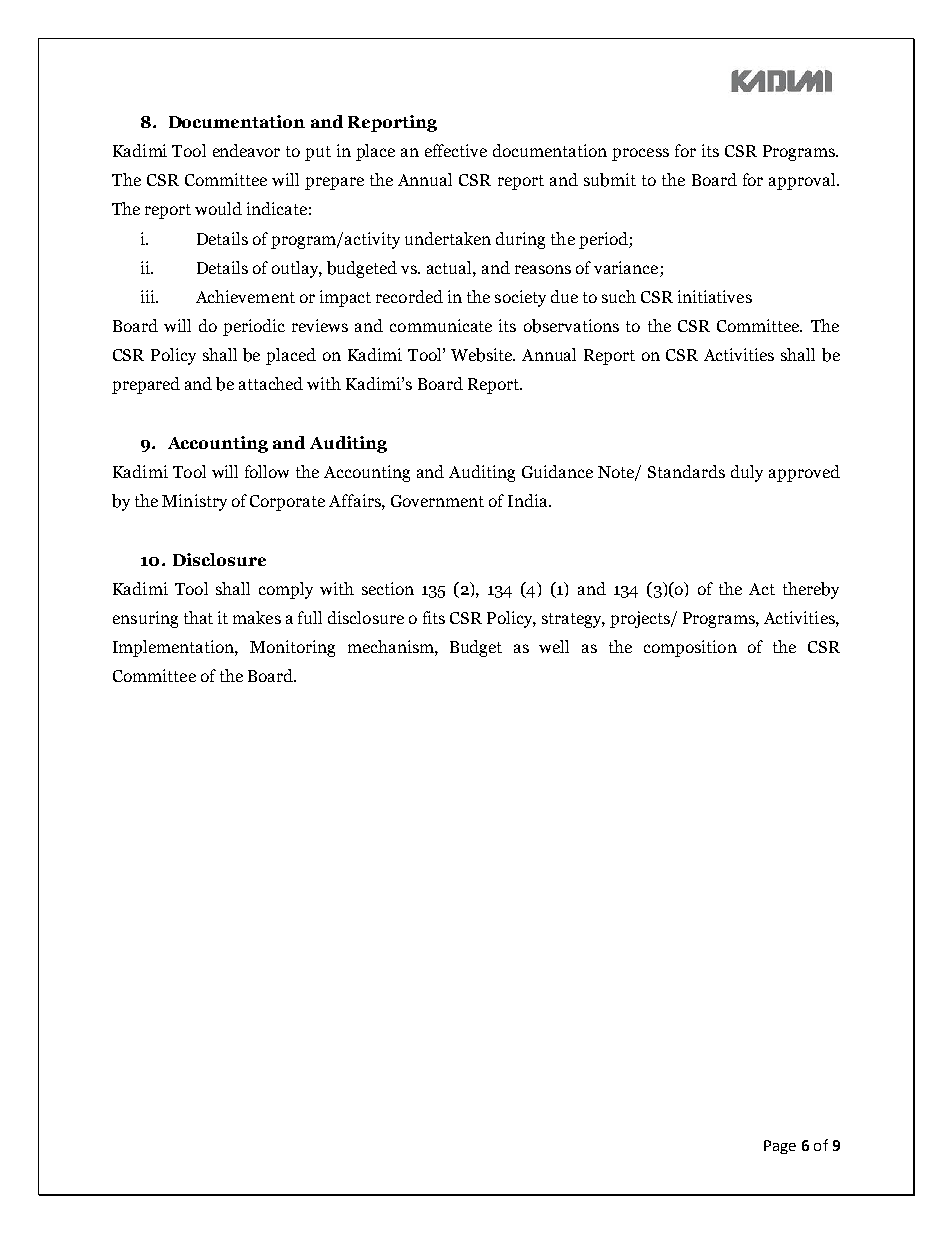 This document has height=1233, width=952. I want to click on effective, so click(456, 150).
